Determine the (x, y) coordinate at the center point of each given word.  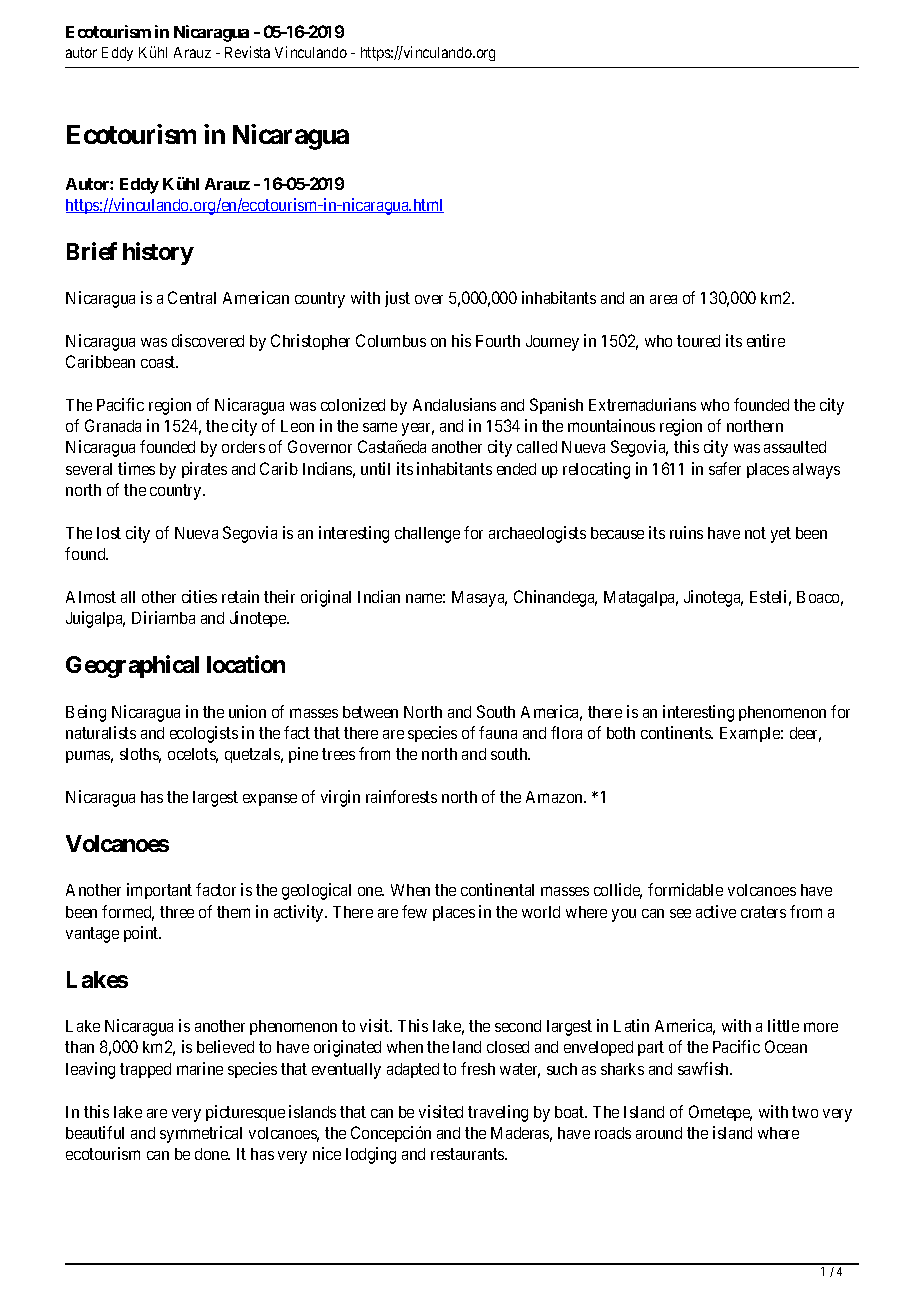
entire (766, 340)
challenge (427, 535)
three (177, 912)
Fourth (498, 341)
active (716, 911)
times (136, 468)
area (663, 299)
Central (192, 297)
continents (677, 732)
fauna (498, 732)
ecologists (204, 734)
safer (725, 468)
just (397, 299)
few (414, 911)
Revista (247, 52)
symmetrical (201, 1134)
